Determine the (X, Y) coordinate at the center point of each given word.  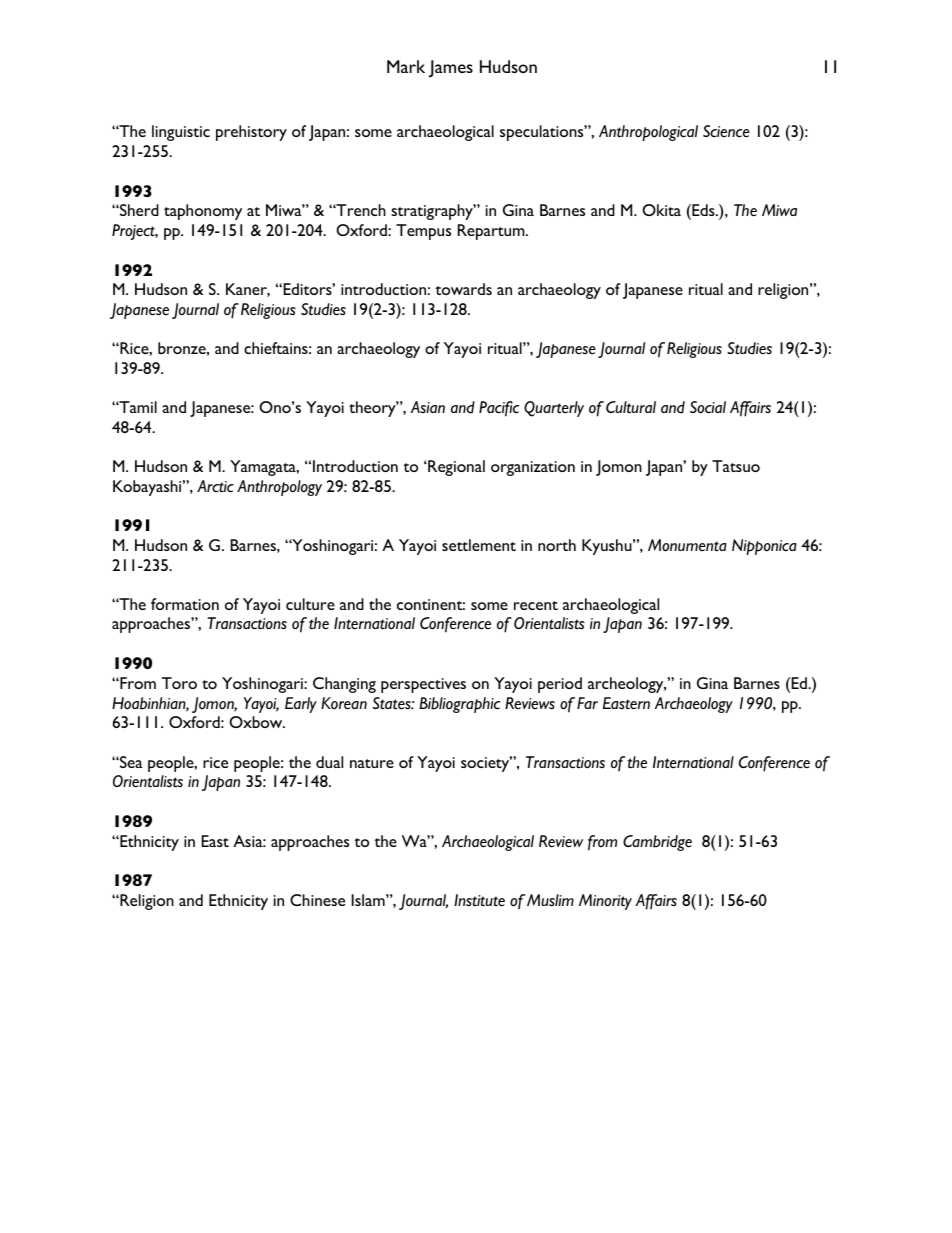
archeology (627, 685)
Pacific (499, 409)
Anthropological (648, 133)
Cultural (631, 407)
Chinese (317, 900)
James (451, 69)
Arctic (215, 486)
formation (185, 604)
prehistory (251, 133)
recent (536, 605)
